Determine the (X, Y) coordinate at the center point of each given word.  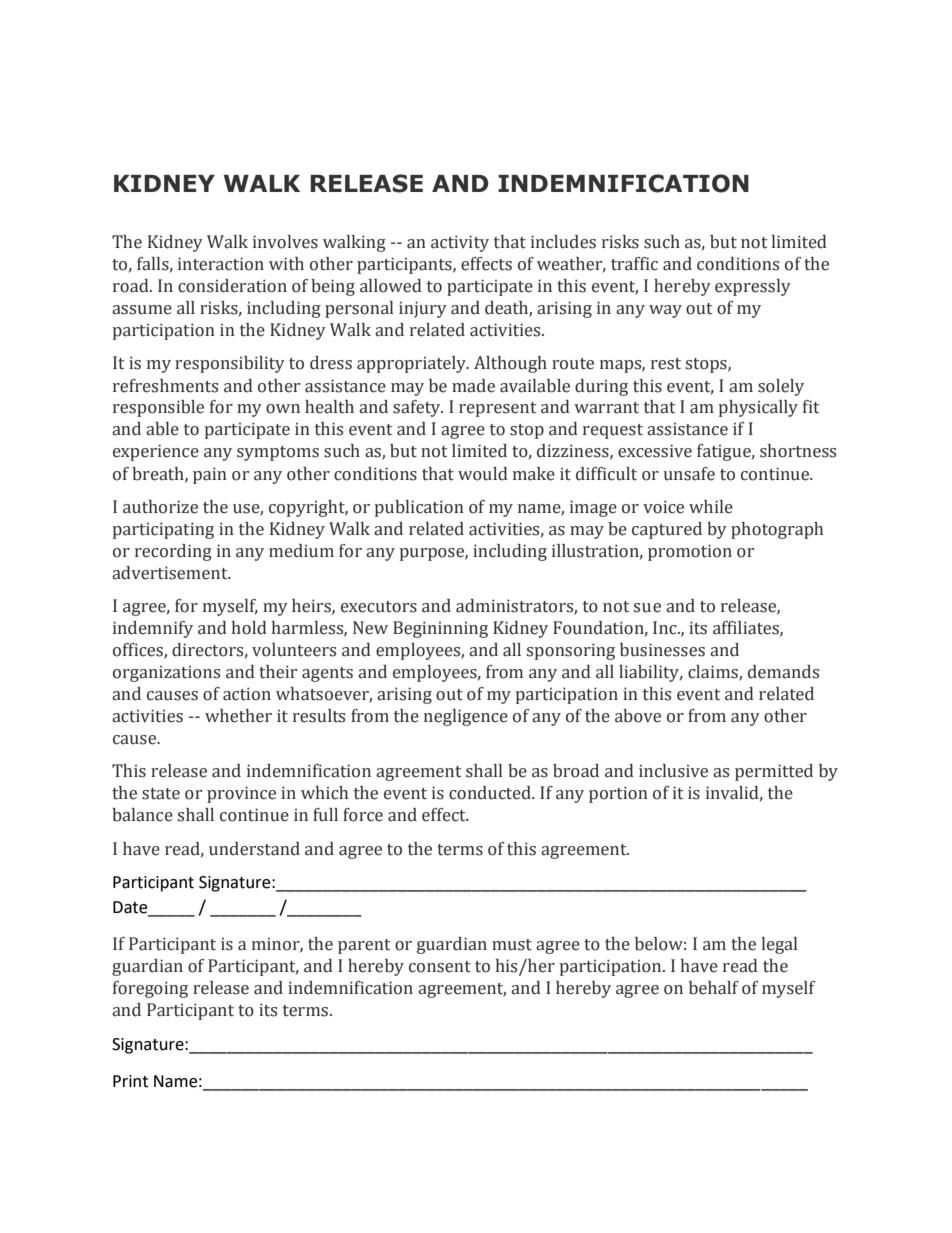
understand (254, 849)
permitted (774, 772)
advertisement (171, 573)
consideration (232, 286)
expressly (753, 287)
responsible (158, 408)
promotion (690, 552)
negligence (466, 717)
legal (779, 945)
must (512, 945)
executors (379, 607)
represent (497, 409)
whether (238, 716)
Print (130, 1081)
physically (758, 408)
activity (460, 243)
